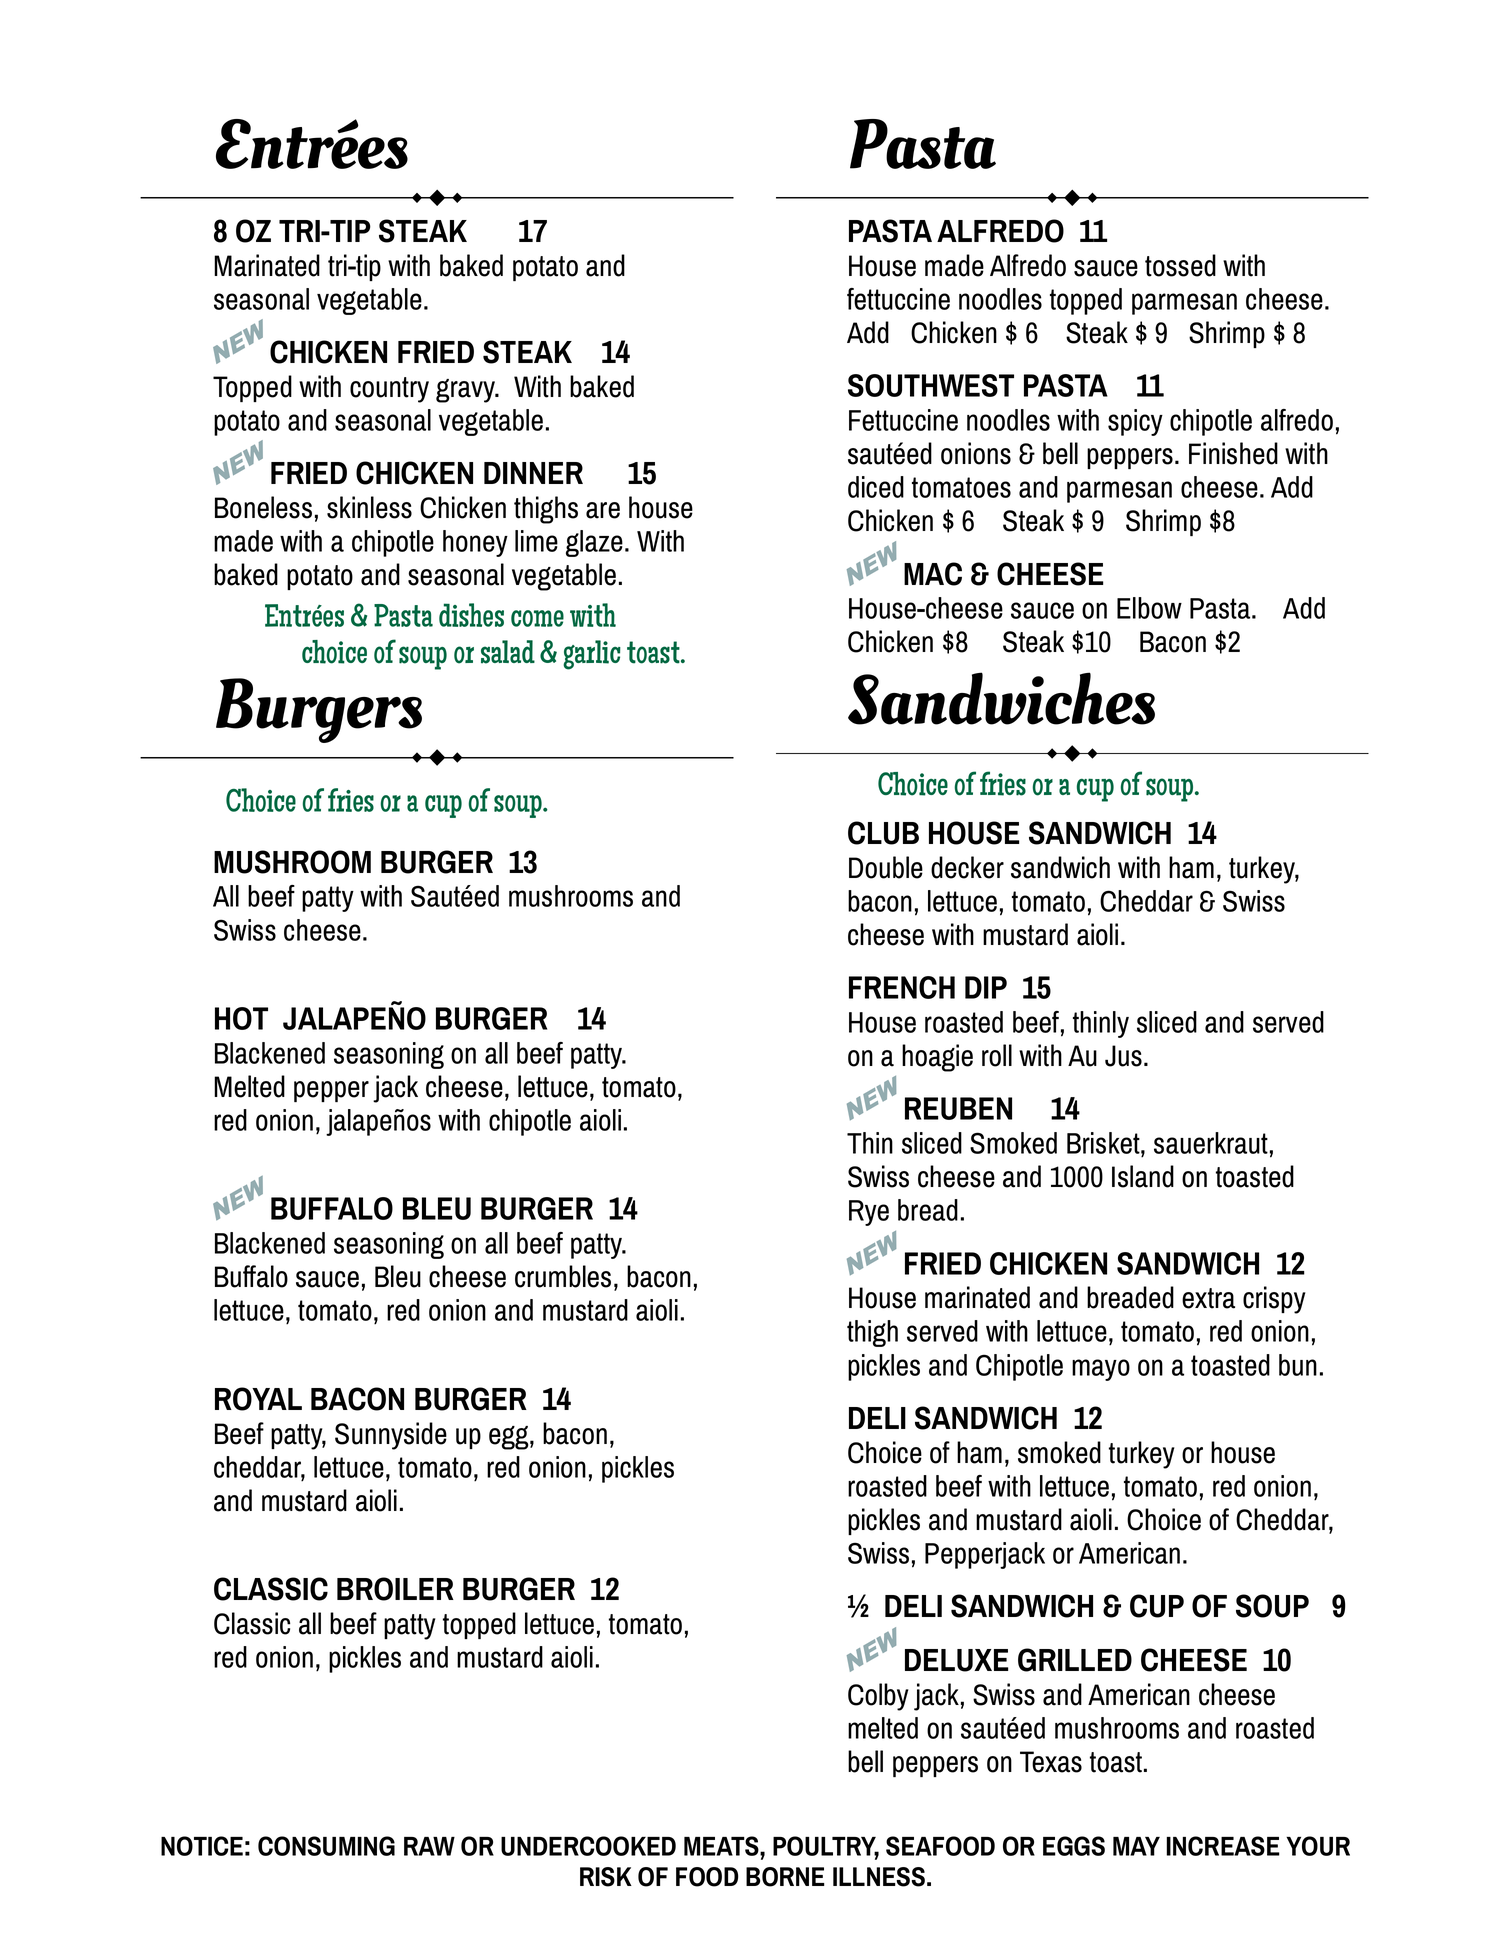 This screenshot has width=1511, height=1955. I want to click on salad, so click(508, 652).
